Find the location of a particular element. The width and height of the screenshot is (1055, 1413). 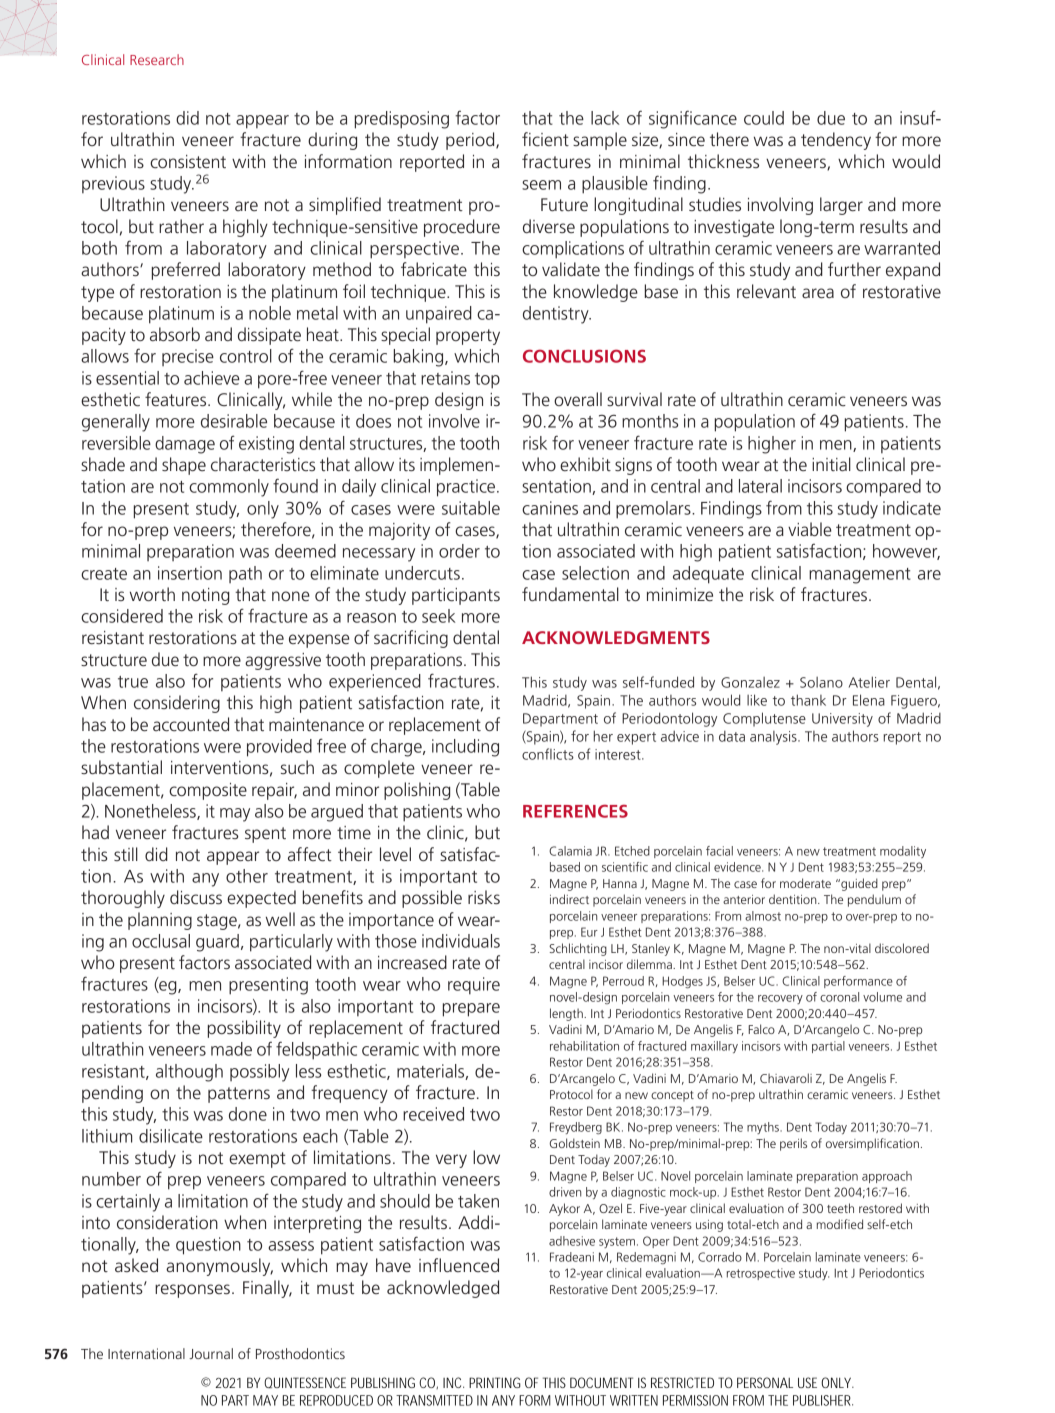

tendency is located at coordinates (836, 141).
